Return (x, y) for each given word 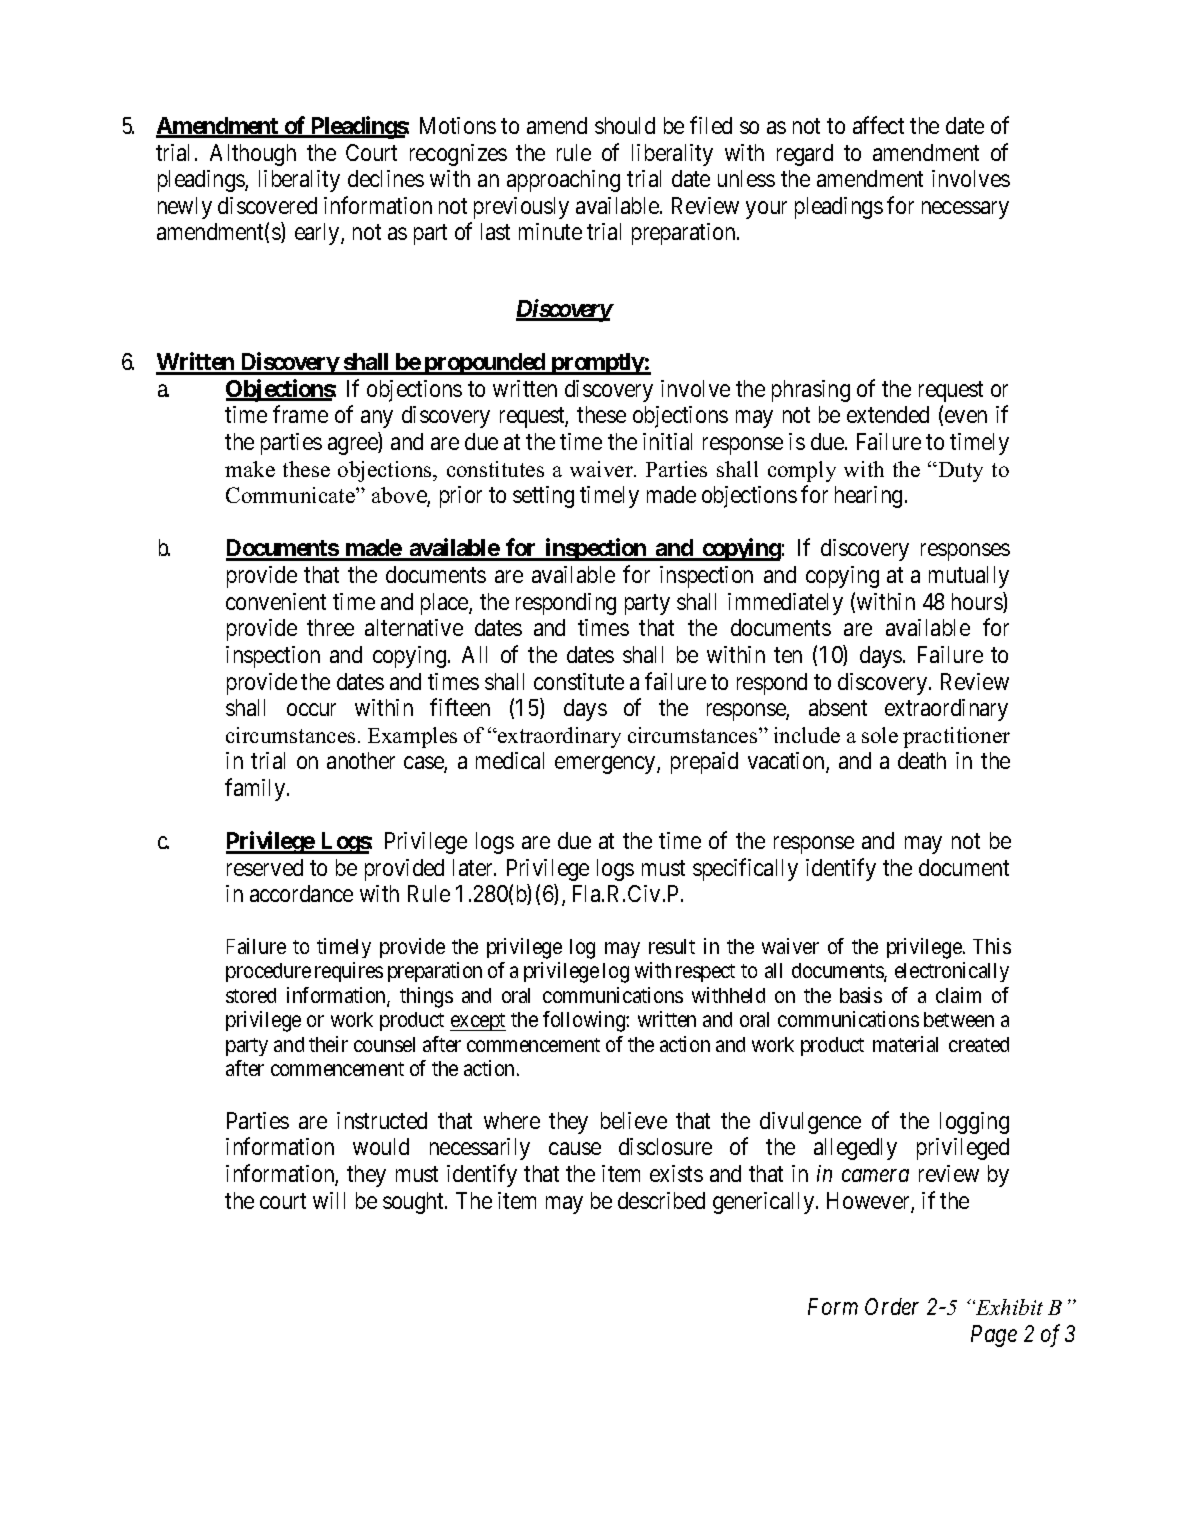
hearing (868, 497)
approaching (563, 181)
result (672, 946)
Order (892, 1306)
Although (253, 155)
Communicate (291, 495)
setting (543, 497)
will (329, 1200)
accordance (301, 893)
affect (878, 125)
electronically (952, 972)
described (661, 1200)
